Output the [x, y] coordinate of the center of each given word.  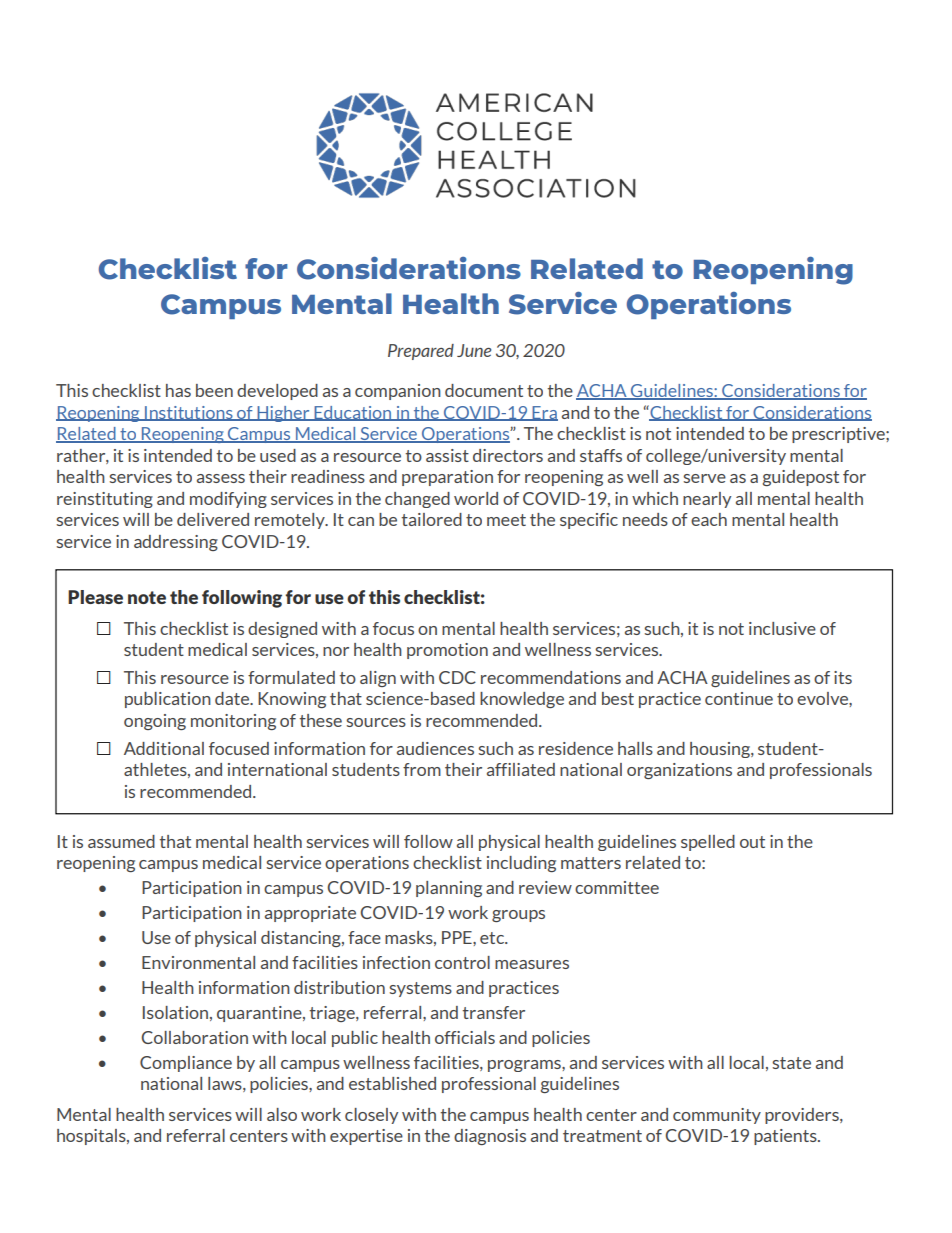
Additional [164, 748]
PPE [458, 937]
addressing [176, 543]
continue [739, 698]
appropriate [310, 914]
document [484, 390]
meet [506, 520]
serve [704, 478]
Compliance [186, 1064]
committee [617, 887]
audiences [435, 748]
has [178, 390]
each [709, 519]
